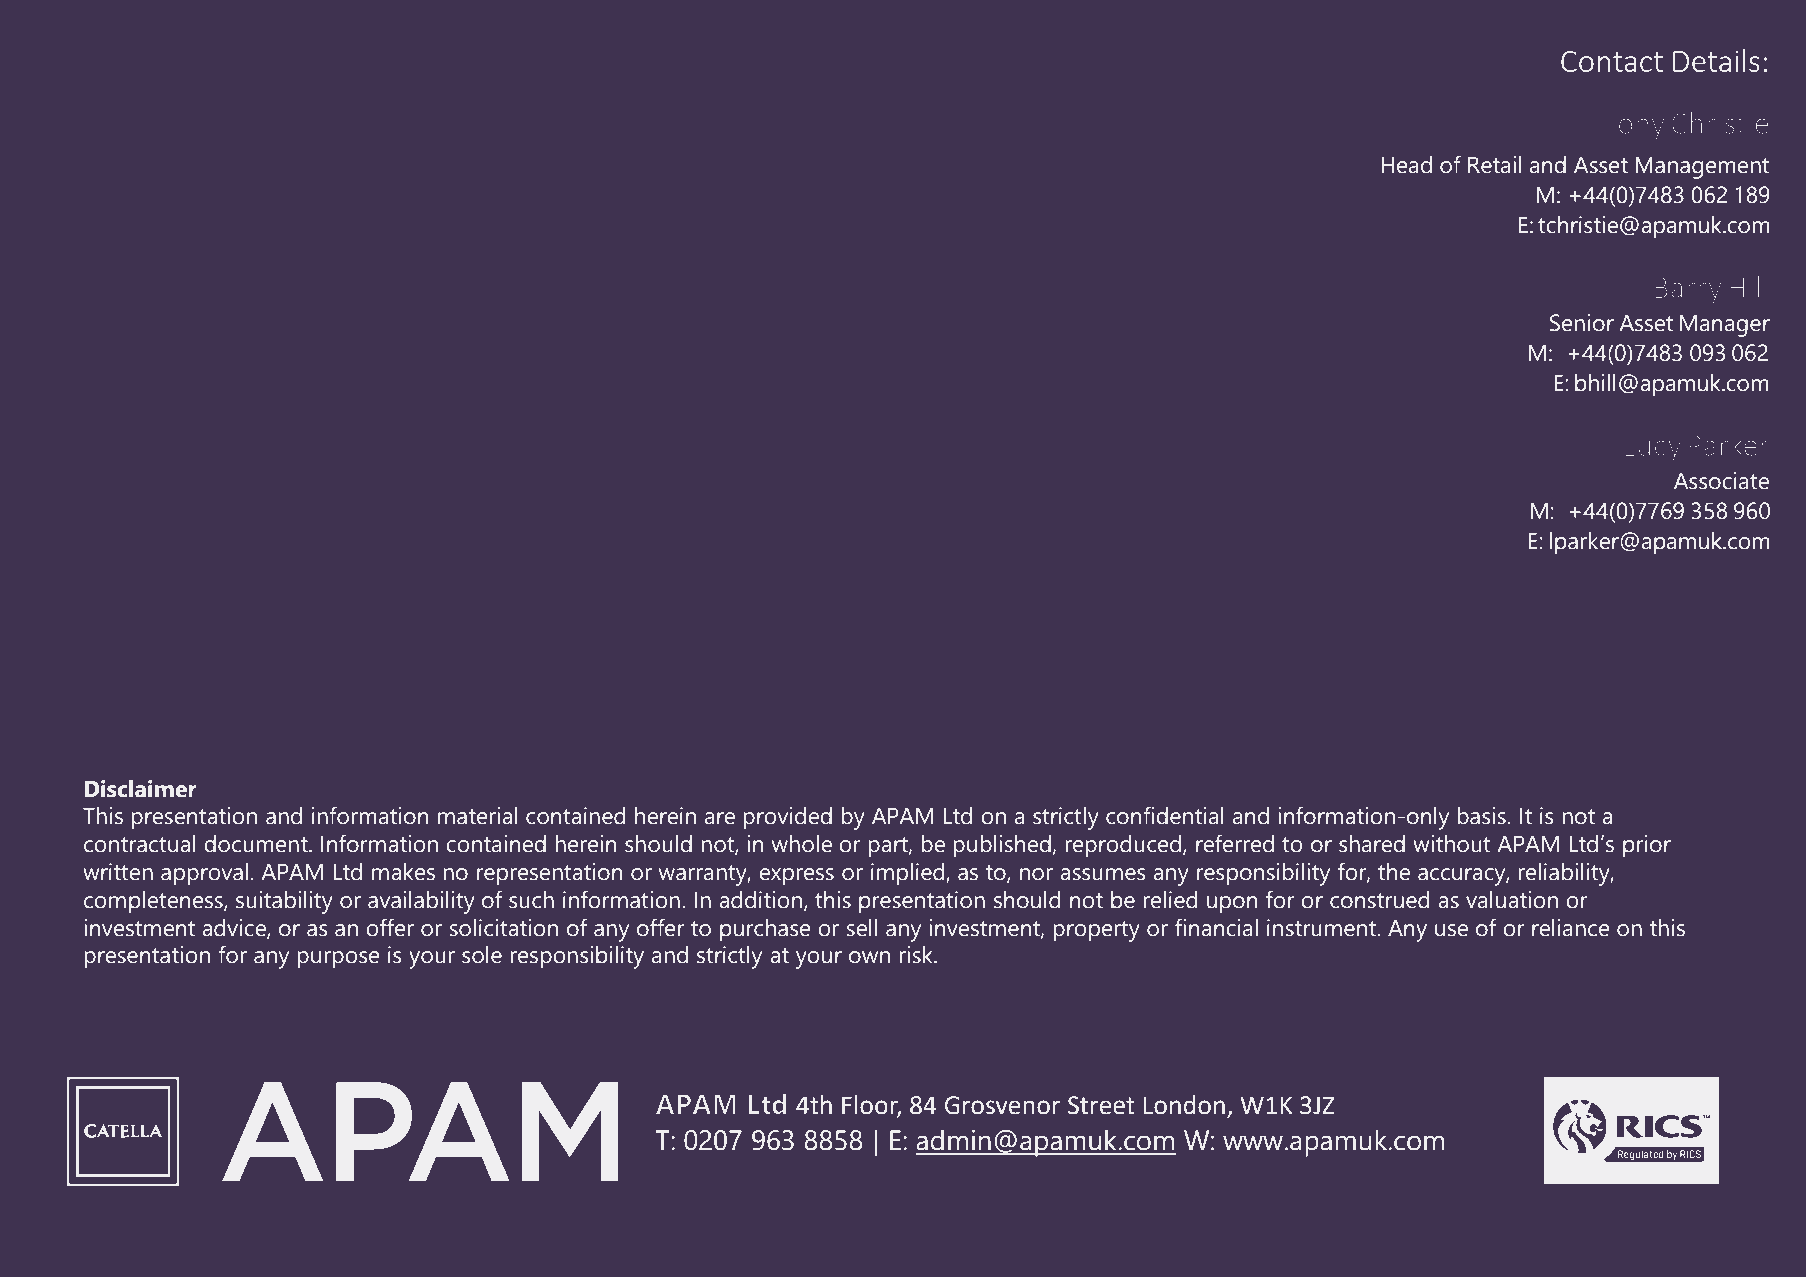 The width and height of the document is (1806, 1277). What do you see at coordinates (478, 816) in the document?
I see `material` at bounding box center [478, 816].
